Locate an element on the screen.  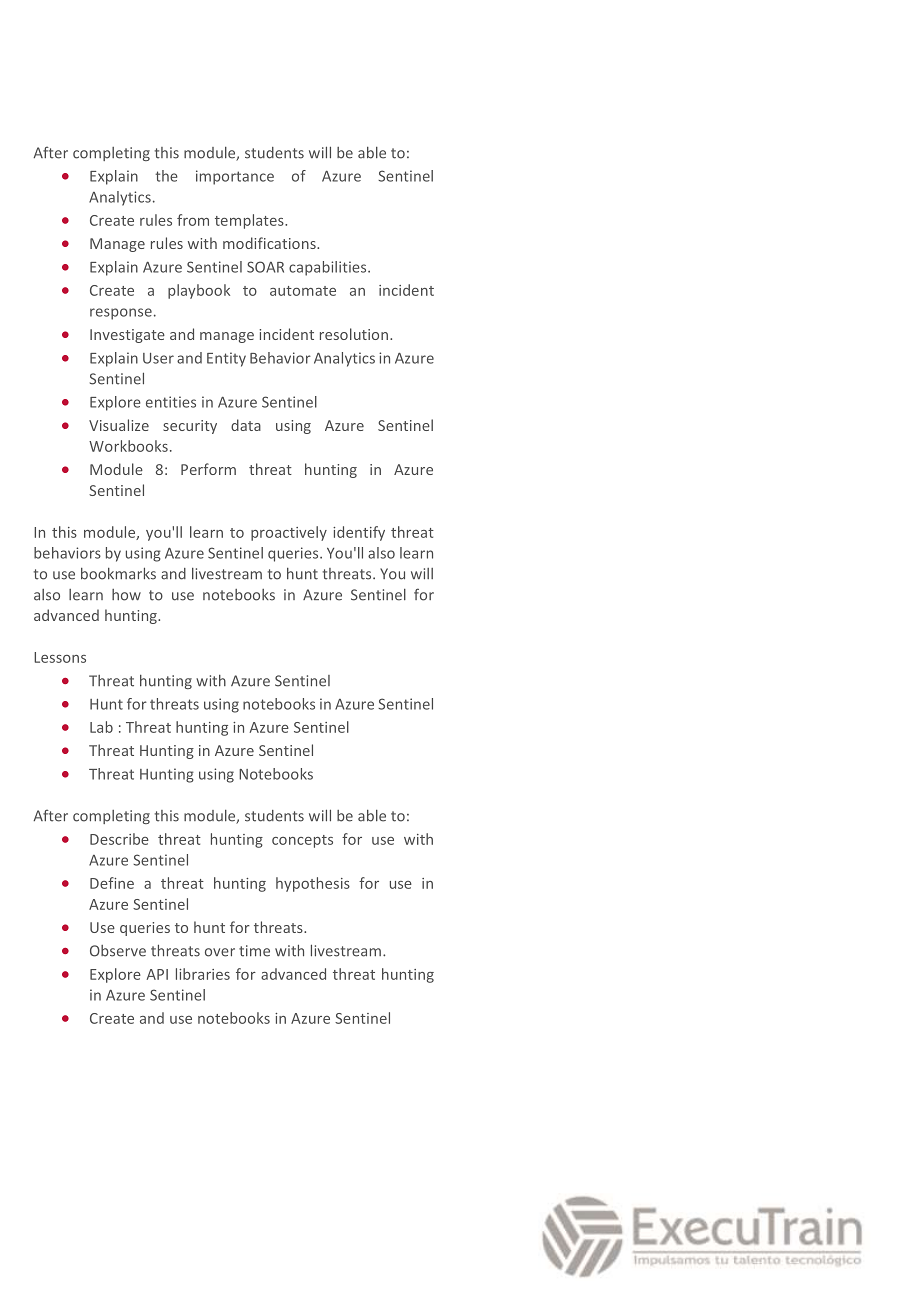
from is located at coordinates (193, 220).
